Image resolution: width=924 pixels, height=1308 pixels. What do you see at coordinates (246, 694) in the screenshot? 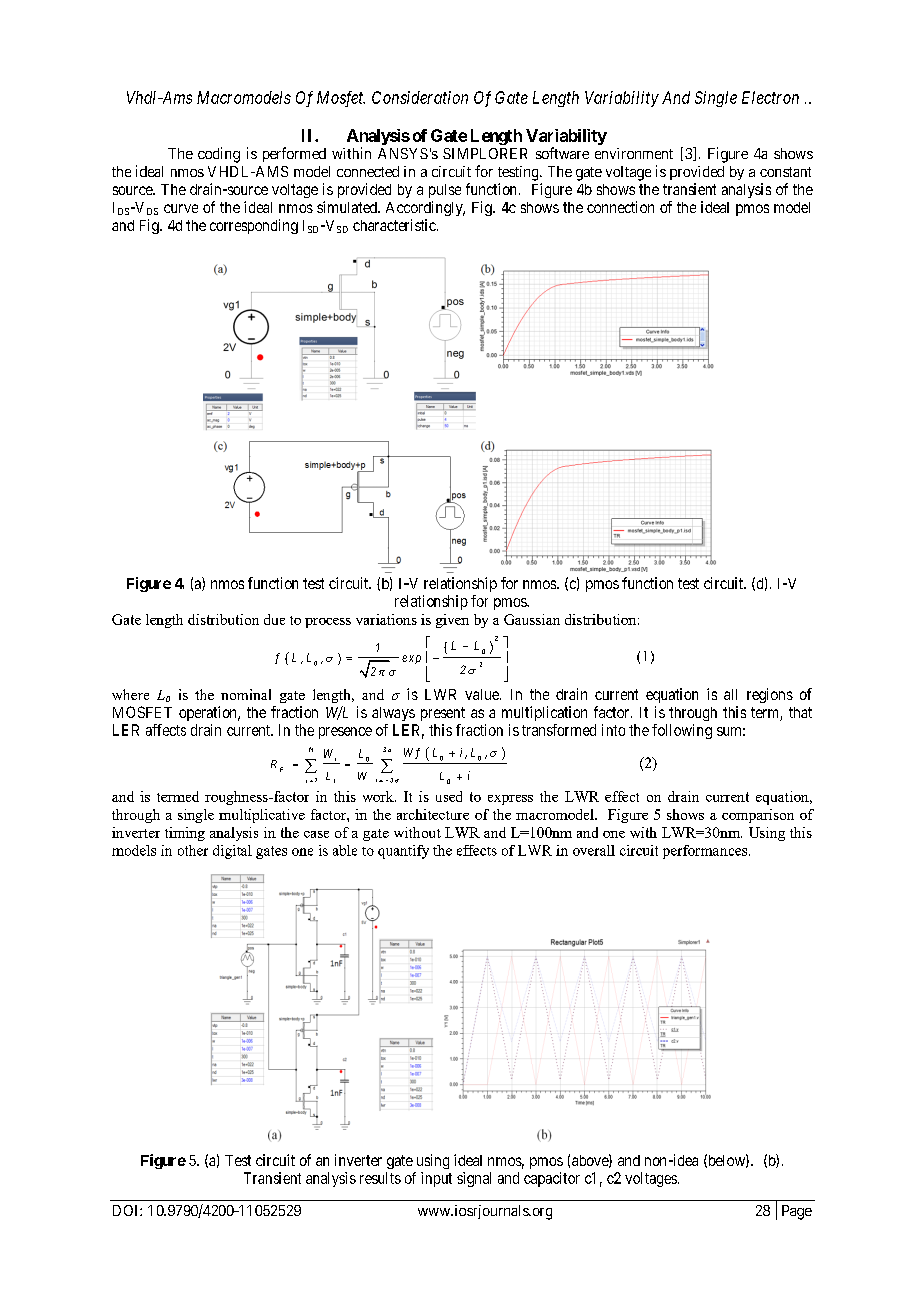
I see `nominal` at bounding box center [246, 694].
